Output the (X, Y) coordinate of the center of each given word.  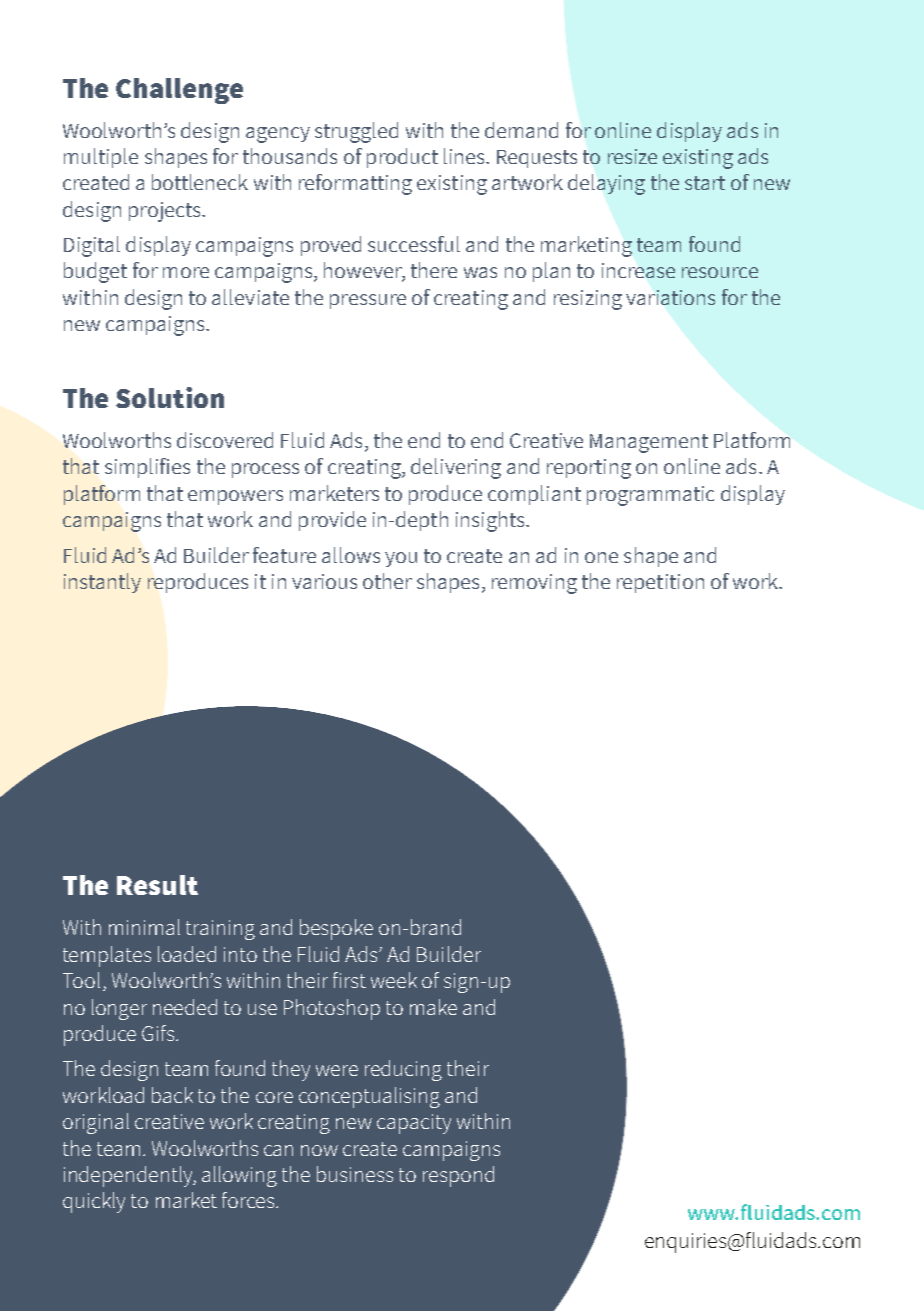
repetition (660, 583)
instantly (102, 583)
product (402, 158)
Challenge (179, 91)
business (355, 1174)
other (387, 581)
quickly (94, 1202)
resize (632, 156)
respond (458, 1176)
